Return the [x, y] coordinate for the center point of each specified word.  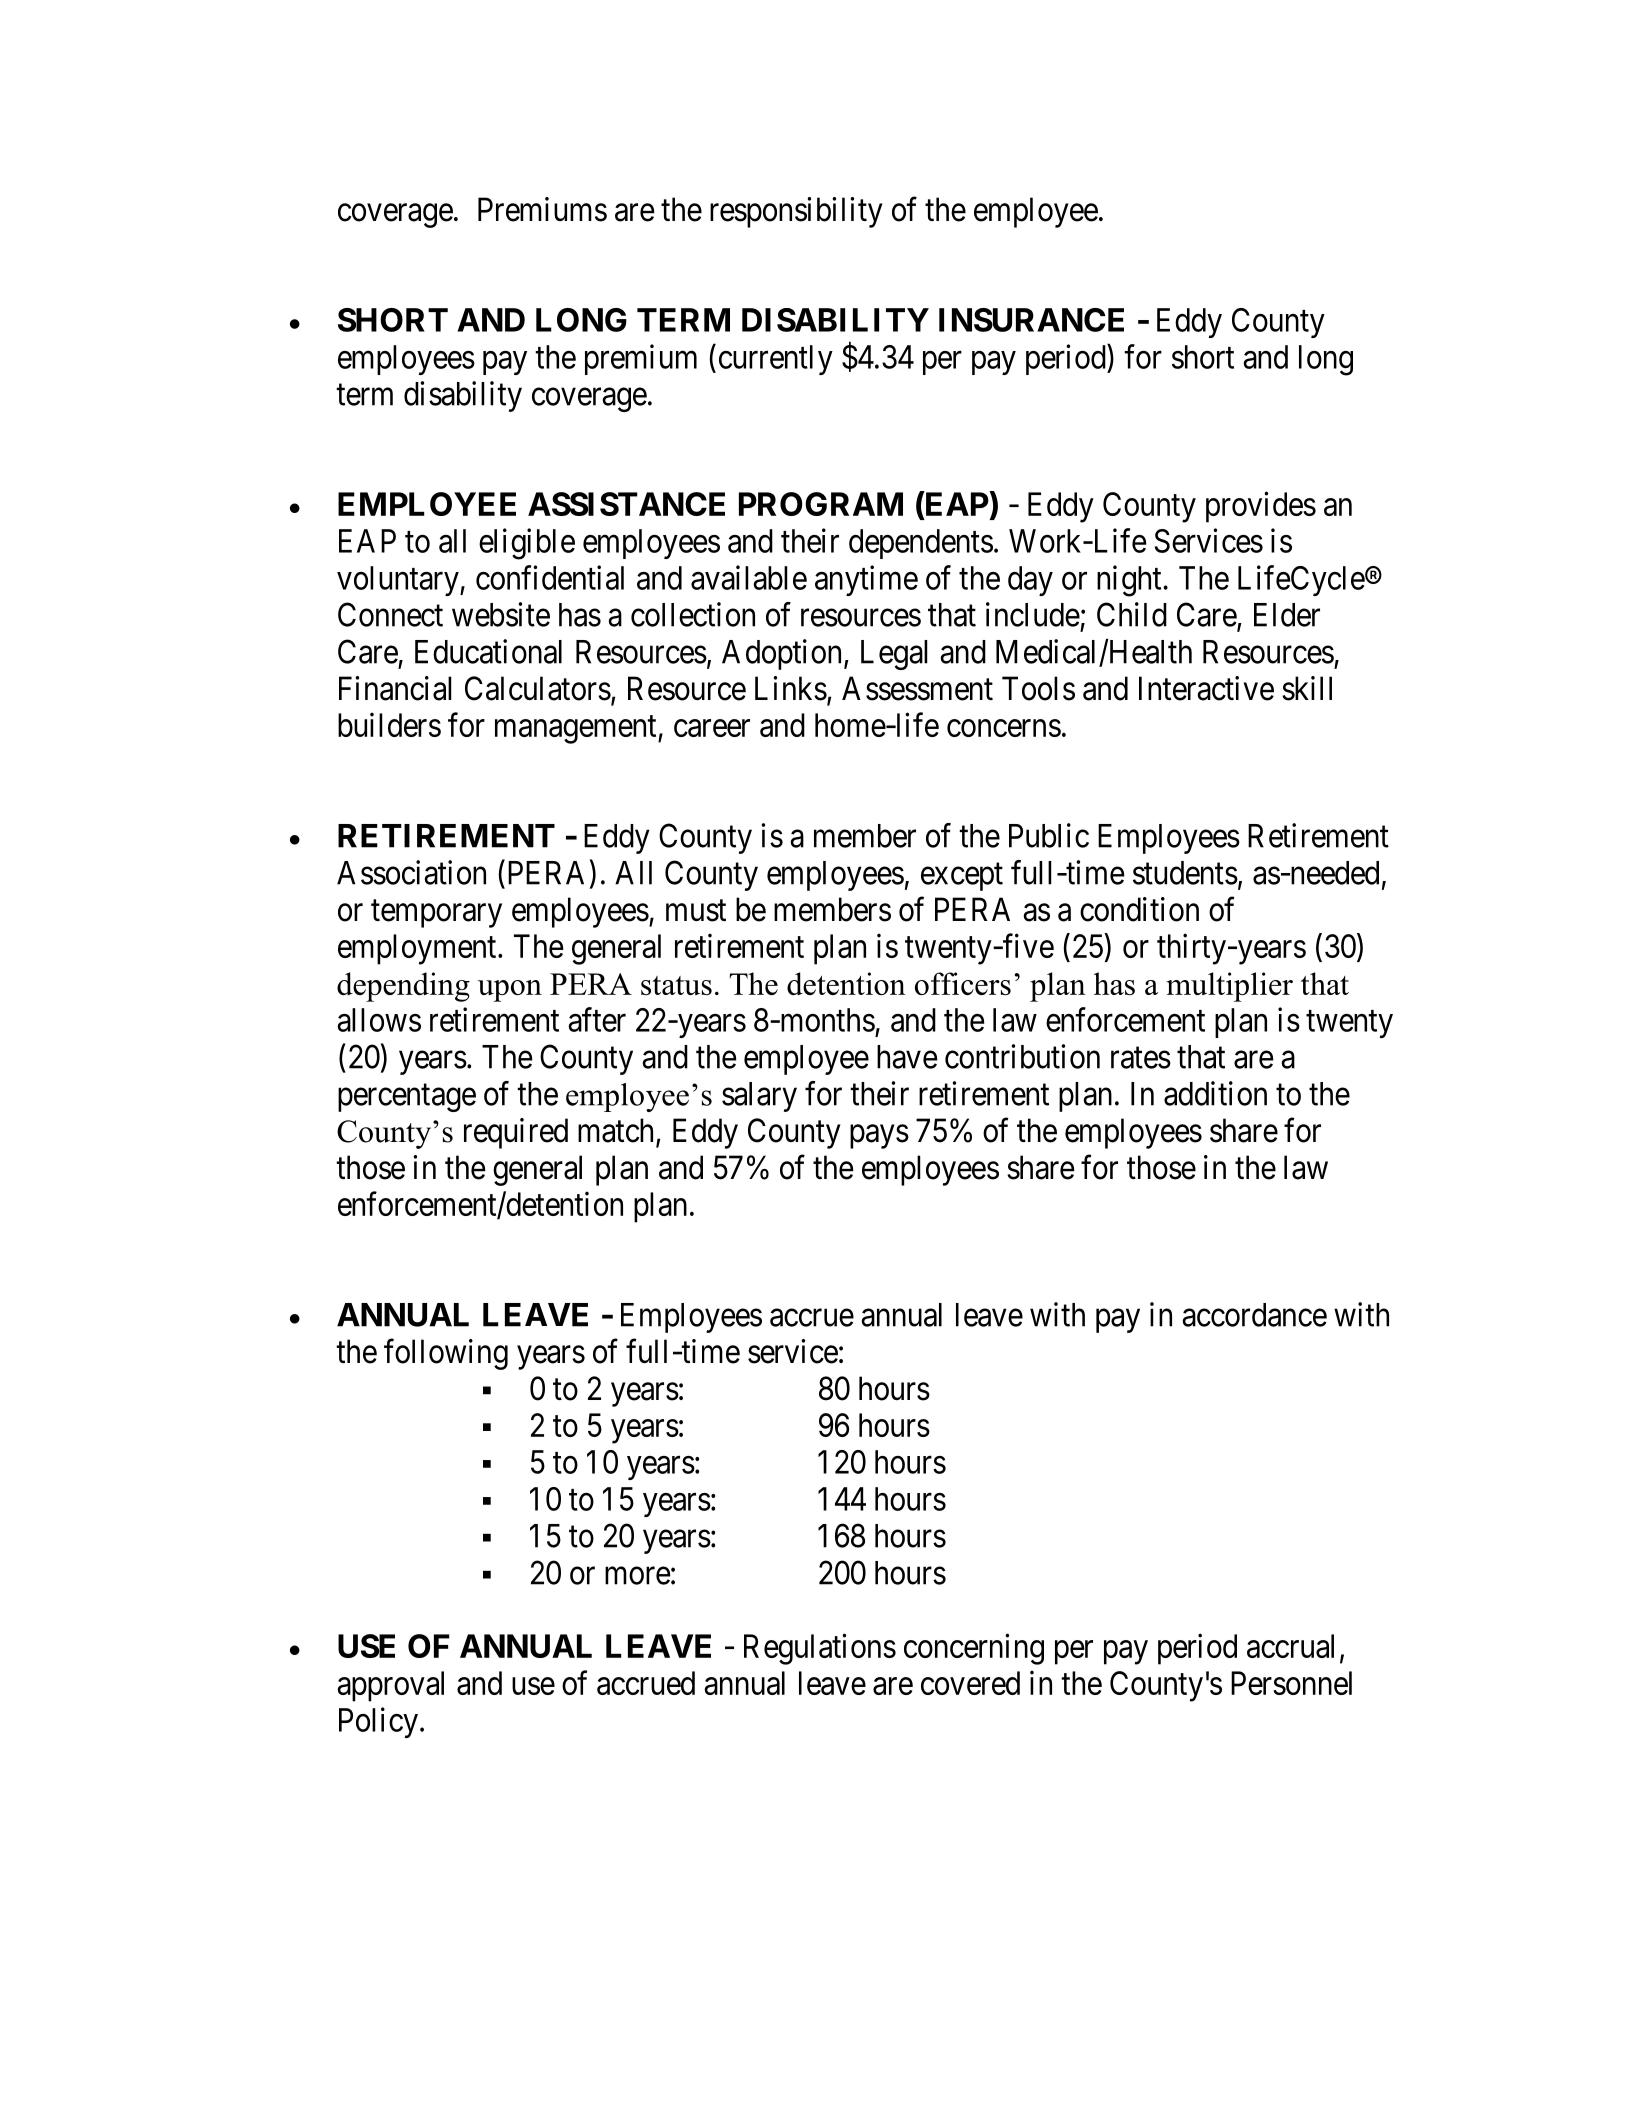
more [638, 1576]
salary [759, 1097]
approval [390, 1686]
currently [776, 360]
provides [1261, 507]
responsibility [796, 212]
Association [411, 872]
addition [1215, 1093]
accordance [1254, 1315]
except [962, 877]
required [516, 1133]
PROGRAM [821, 504]
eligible [527, 544]
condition [1139, 909]
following [446, 1354]
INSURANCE [1031, 320]
